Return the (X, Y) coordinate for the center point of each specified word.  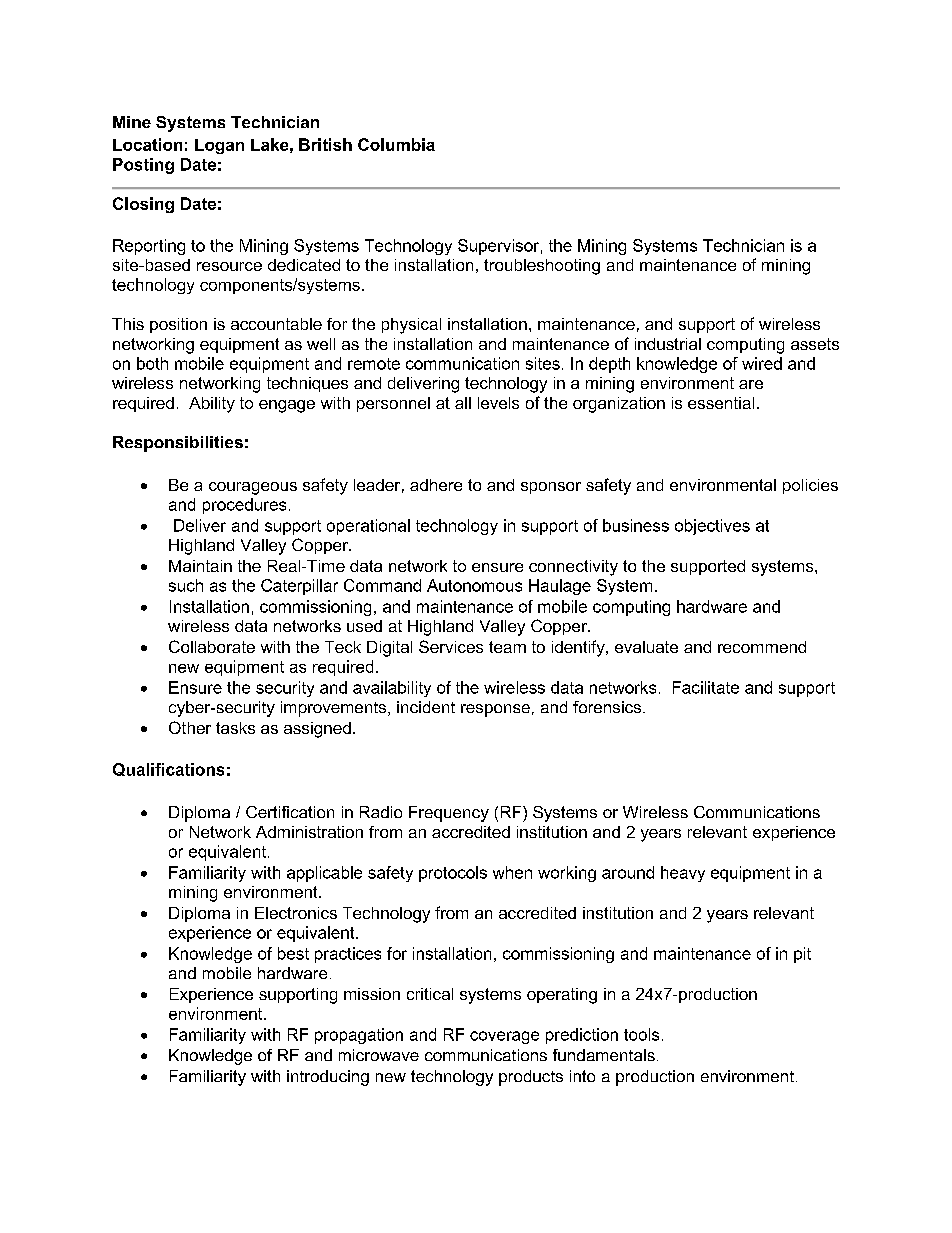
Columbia (396, 144)
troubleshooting (542, 267)
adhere (436, 485)
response (495, 710)
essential (721, 403)
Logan (219, 146)
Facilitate (706, 687)
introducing (328, 1078)
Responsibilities (178, 444)
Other (190, 727)
